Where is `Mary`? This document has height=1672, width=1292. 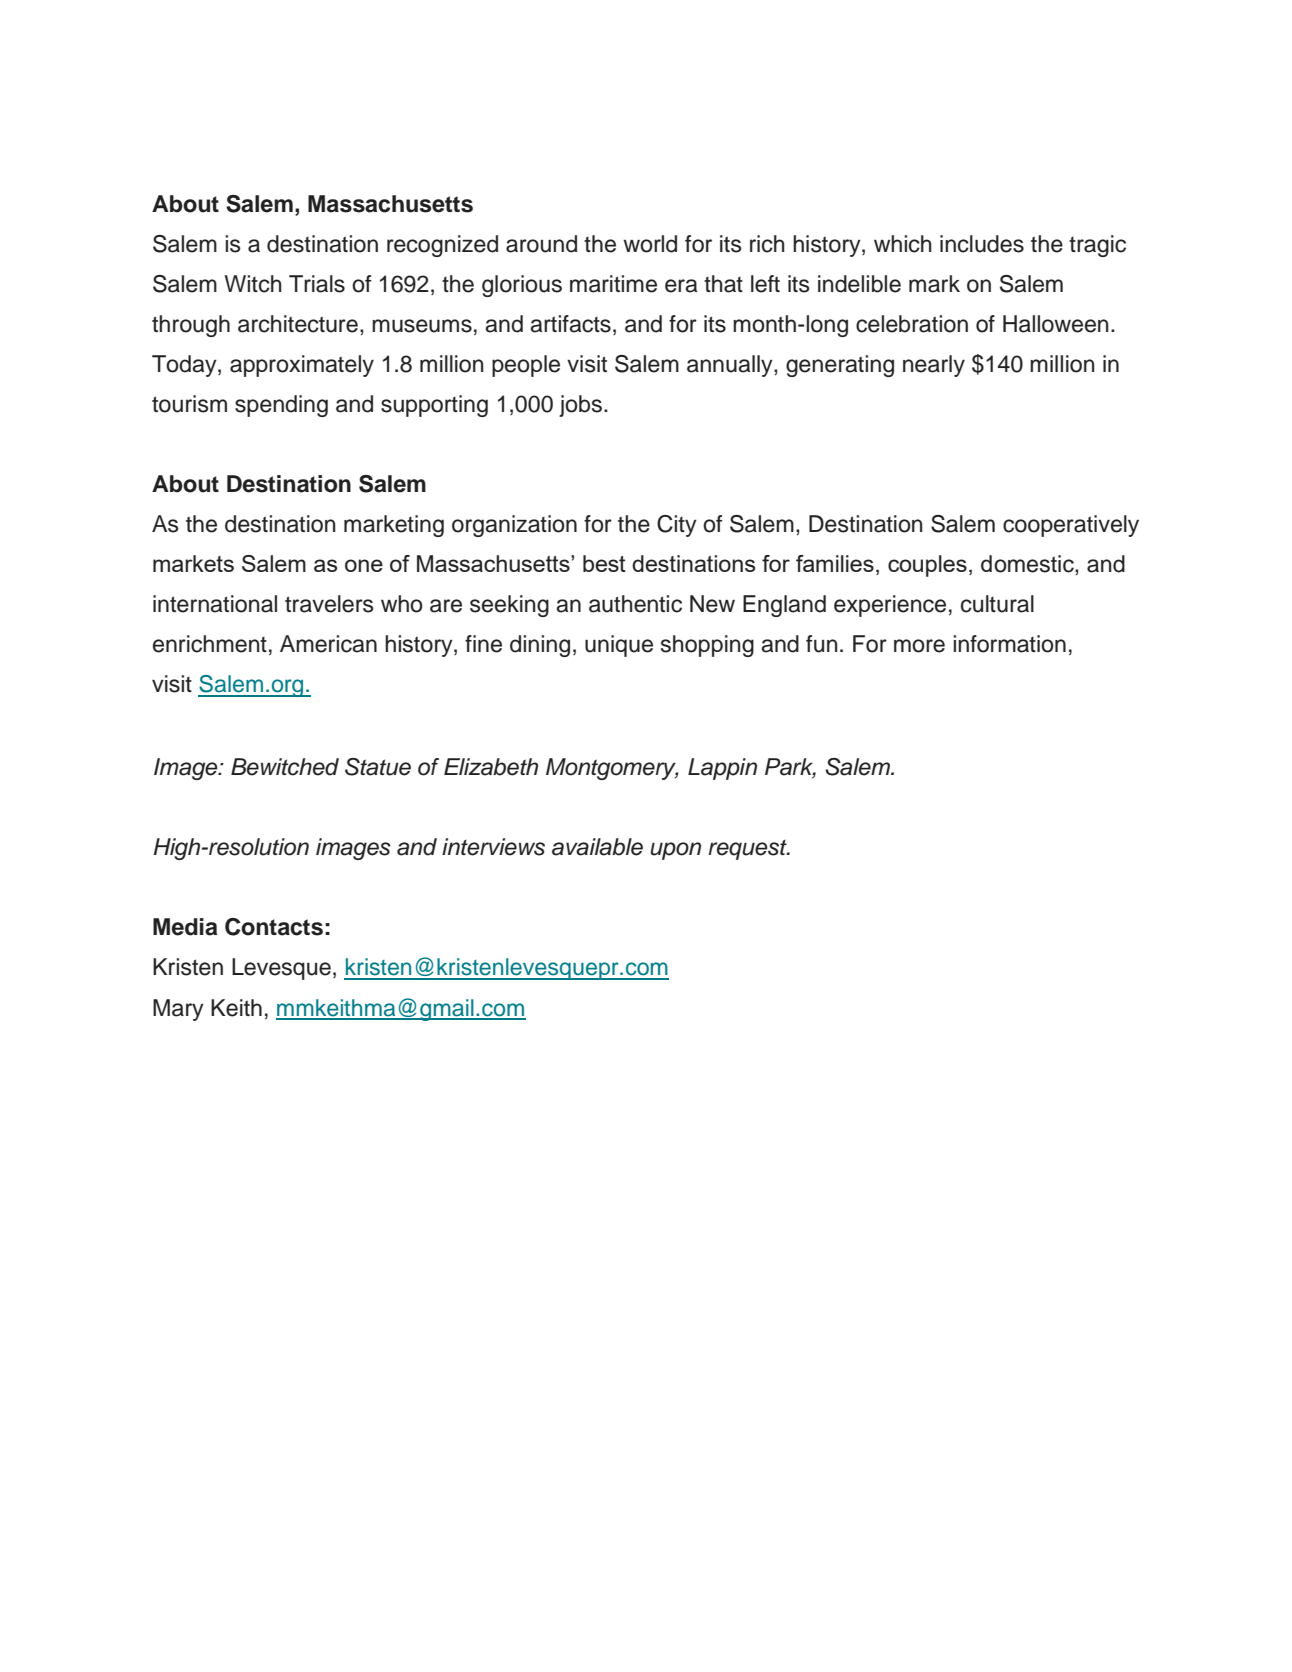 Mary is located at coordinates (178, 1010).
